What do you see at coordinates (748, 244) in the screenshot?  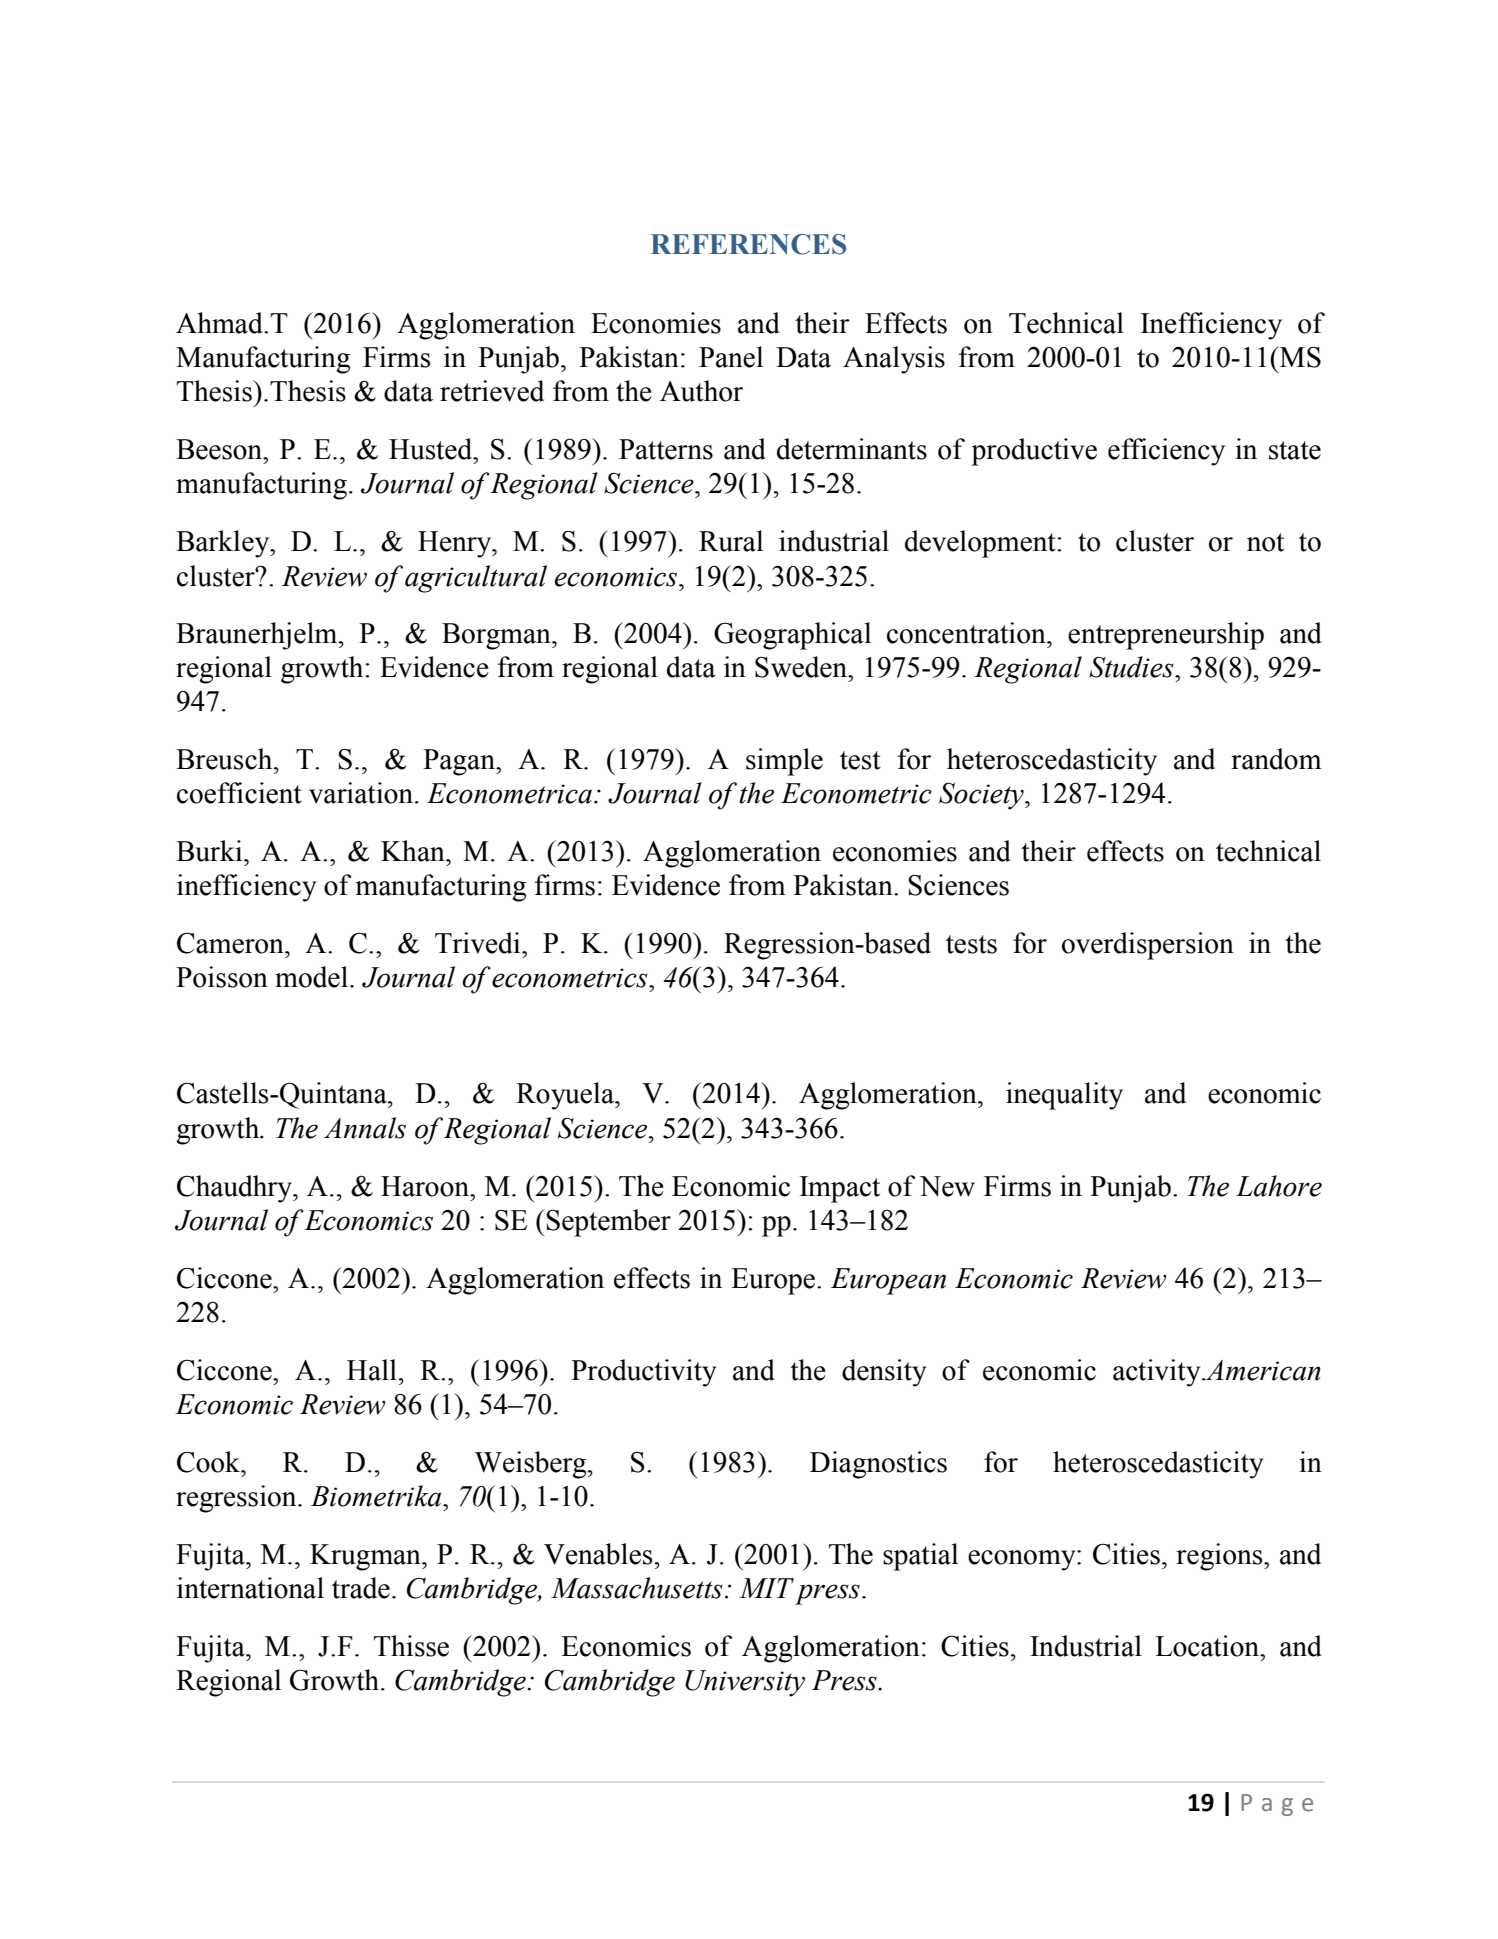 I see `REFERENCES` at bounding box center [748, 244].
